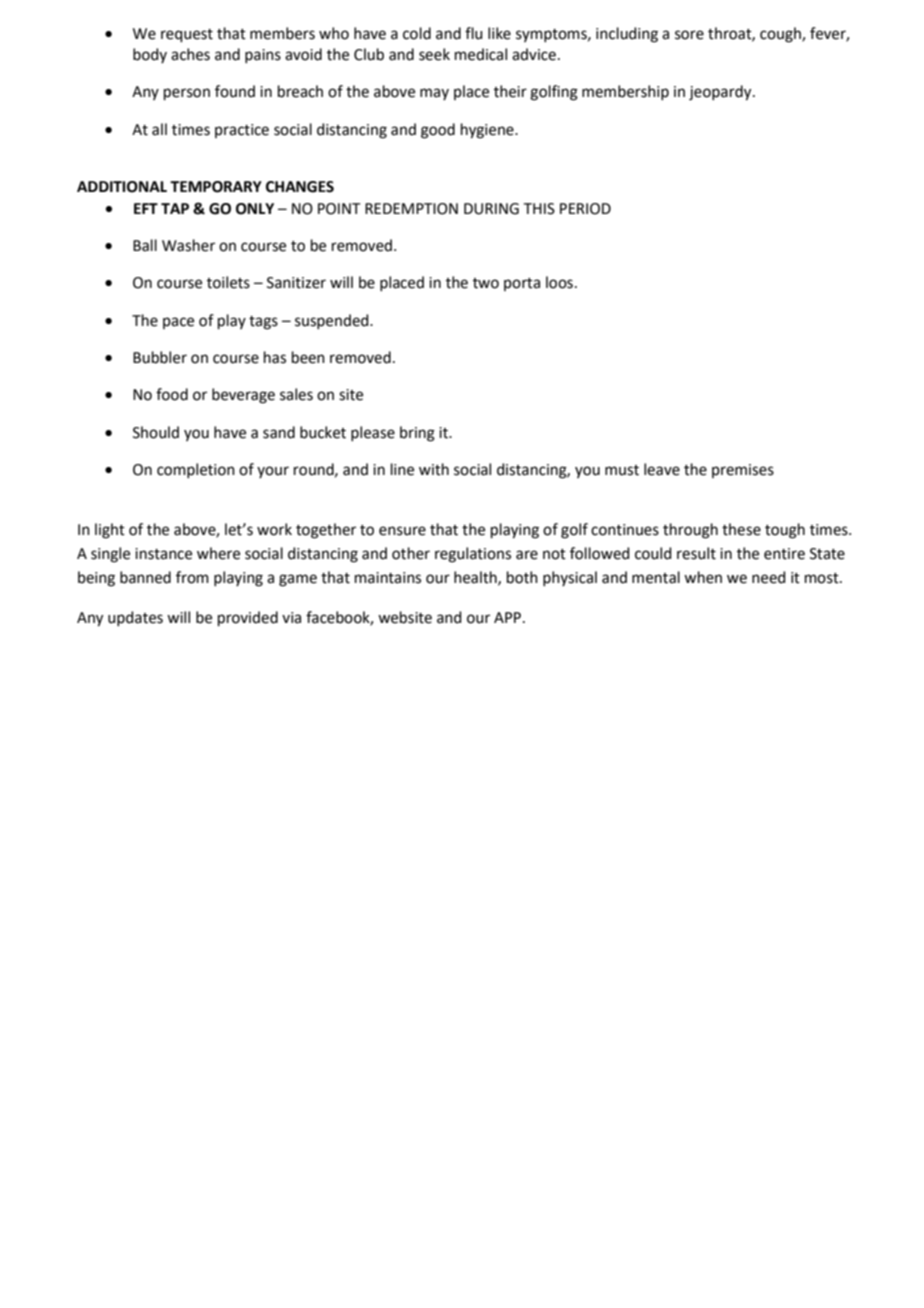  What do you see at coordinates (481, 54) in the document?
I see `medical` at bounding box center [481, 54].
